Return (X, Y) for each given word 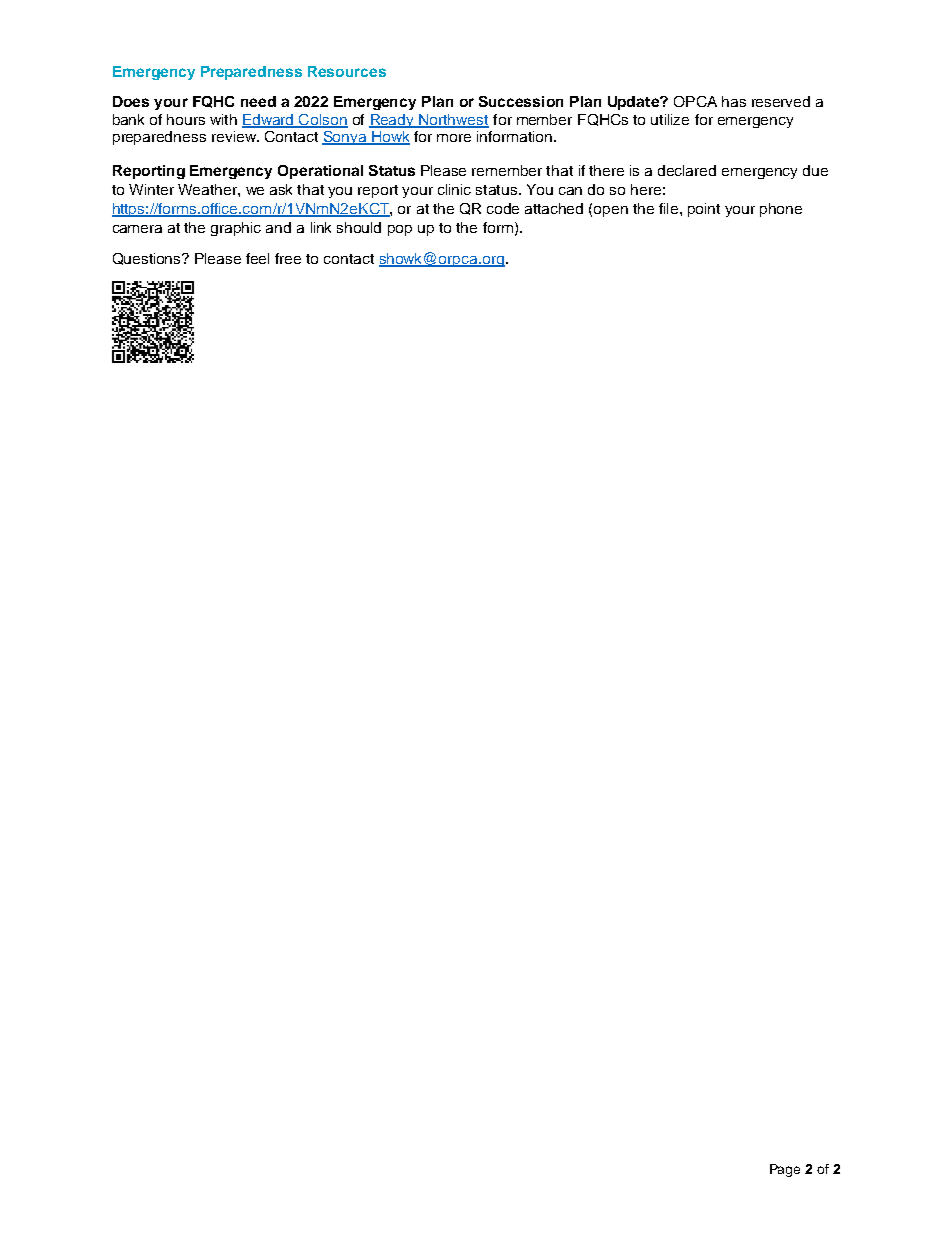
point (704, 210)
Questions (148, 259)
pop (400, 230)
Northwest (453, 120)
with (223, 119)
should (359, 227)
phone (781, 210)
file (670, 208)
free (288, 258)
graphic (236, 229)
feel (257, 258)
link (321, 227)
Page (785, 1170)
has (734, 101)
